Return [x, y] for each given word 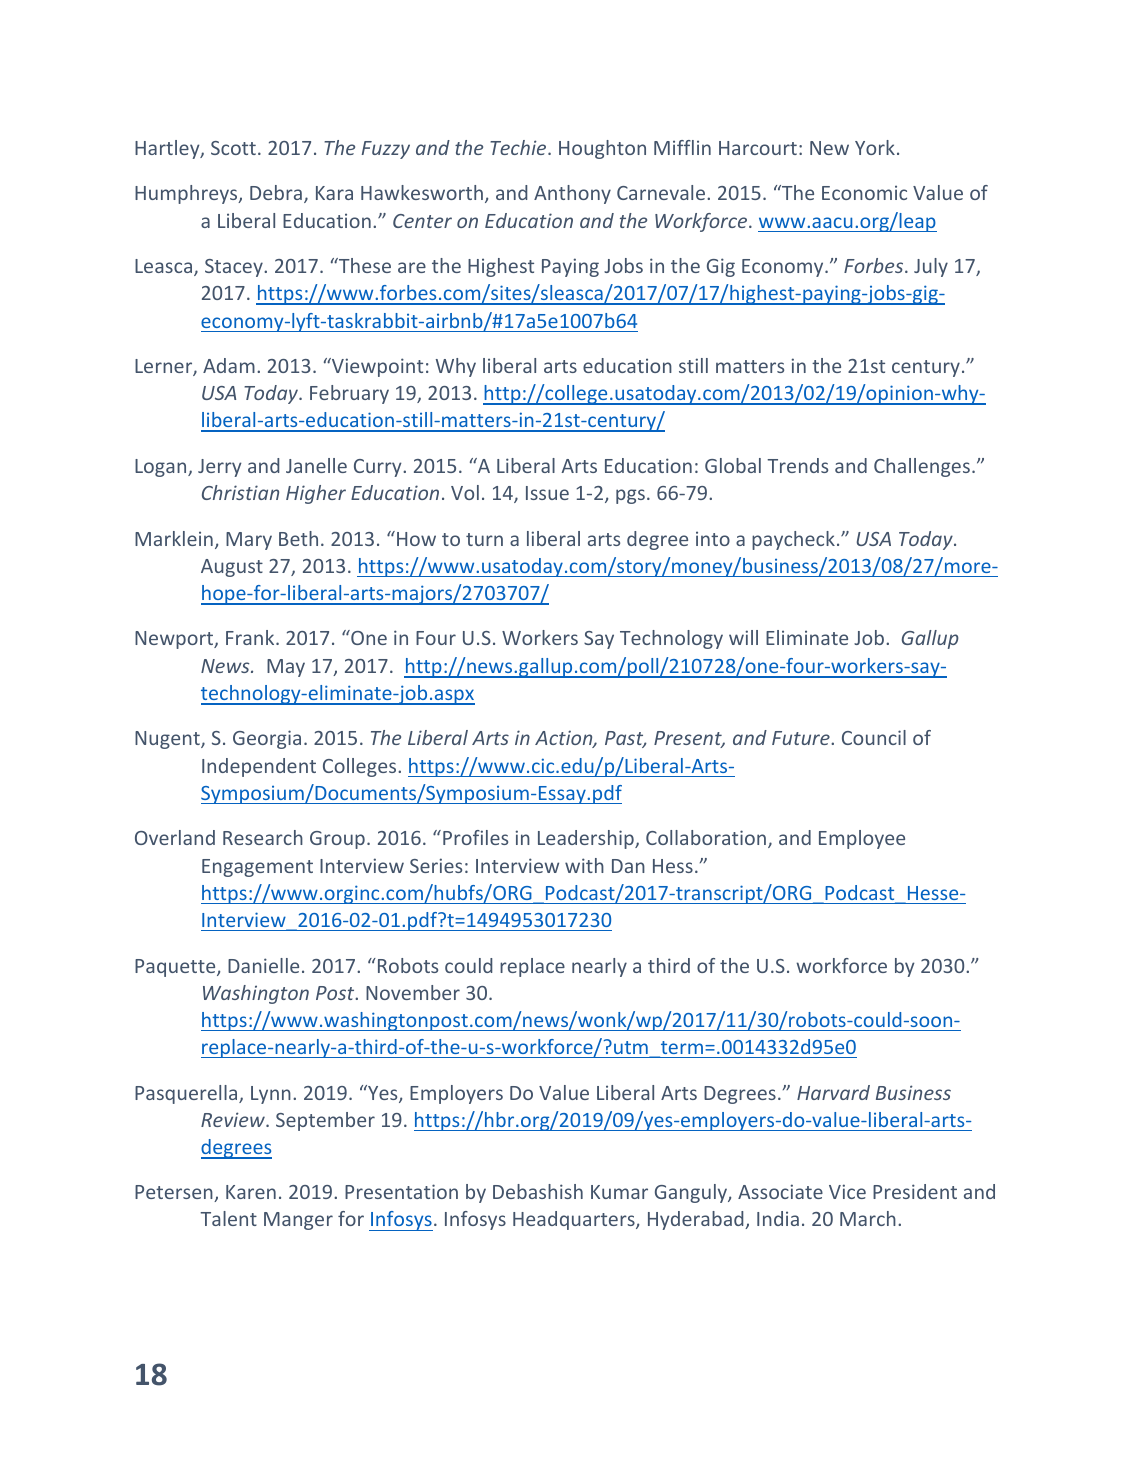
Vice [847, 1191]
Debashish [538, 1191]
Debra [276, 192]
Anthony [572, 194]
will [743, 637]
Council [874, 737]
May [286, 668]
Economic [864, 192]
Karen [251, 1192]
